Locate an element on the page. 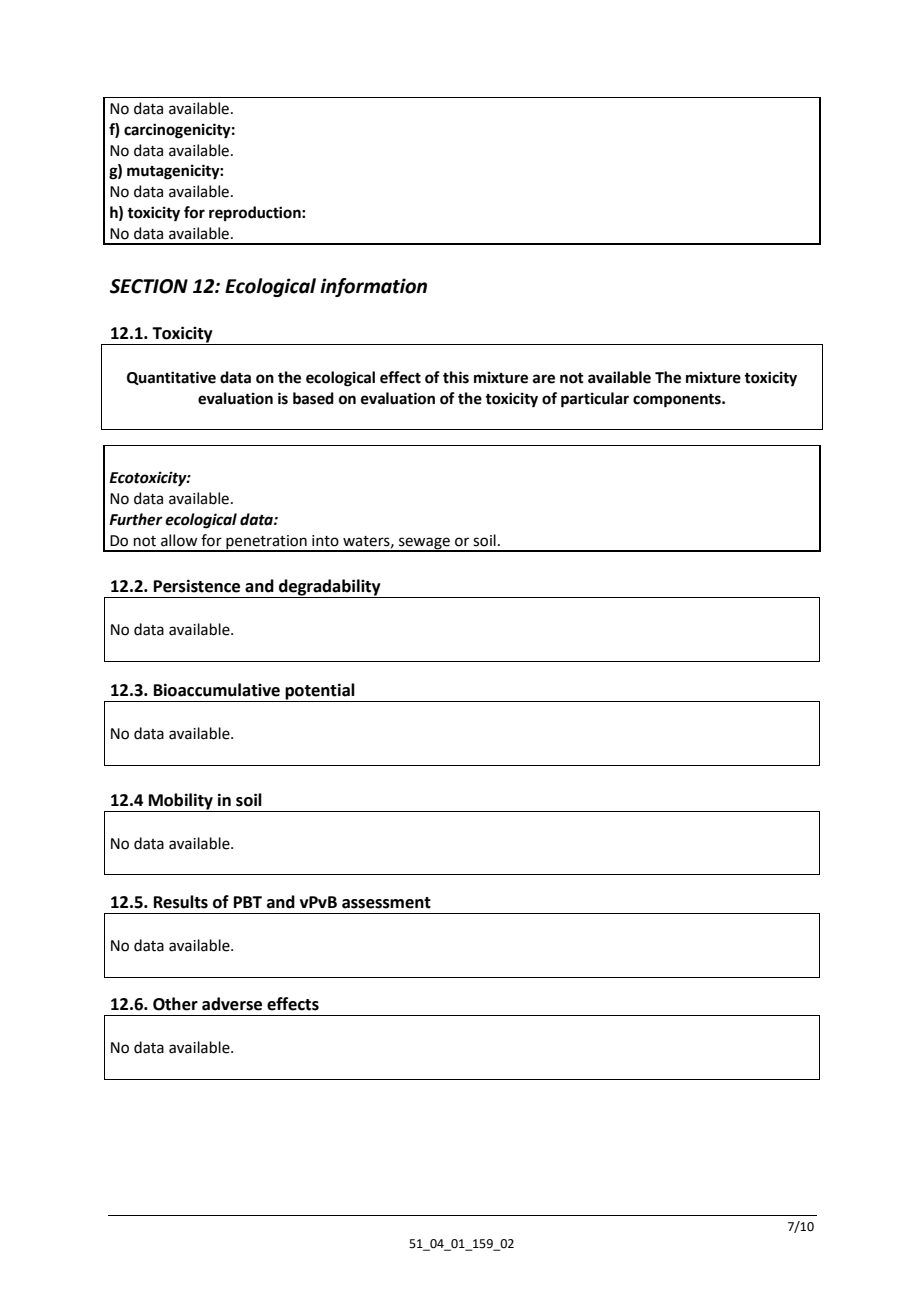 The height and width of the document is (1308, 924). Other is located at coordinates (175, 1004).
